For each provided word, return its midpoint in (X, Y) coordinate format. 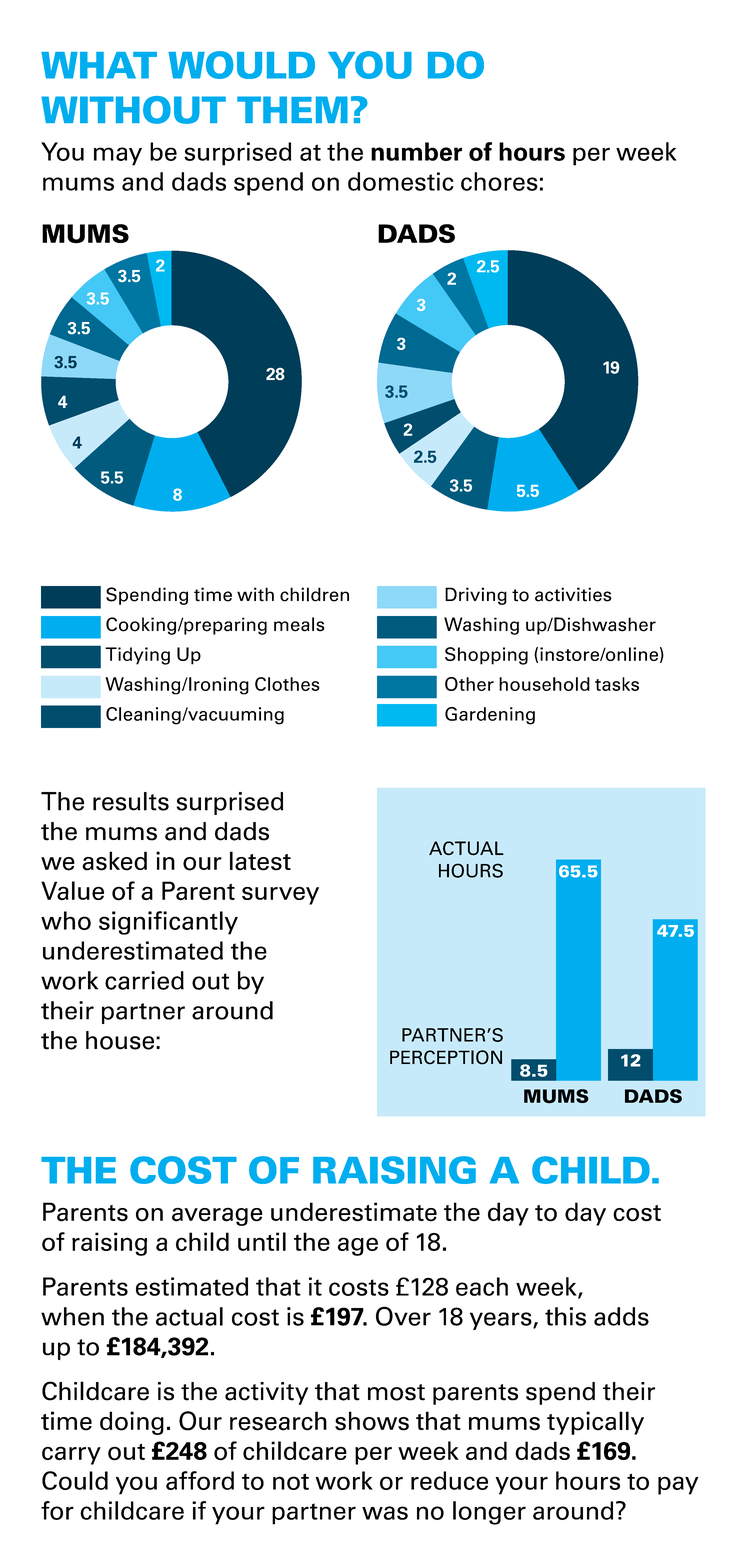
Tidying (137, 656)
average (217, 1216)
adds (621, 1316)
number (416, 151)
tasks (617, 684)
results (131, 801)
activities (573, 594)
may (118, 156)
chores (499, 181)
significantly (168, 923)
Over (403, 1316)
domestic (401, 181)
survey (280, 895)
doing (132, 1423)
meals (299, 624)
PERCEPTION (446, 1057)
